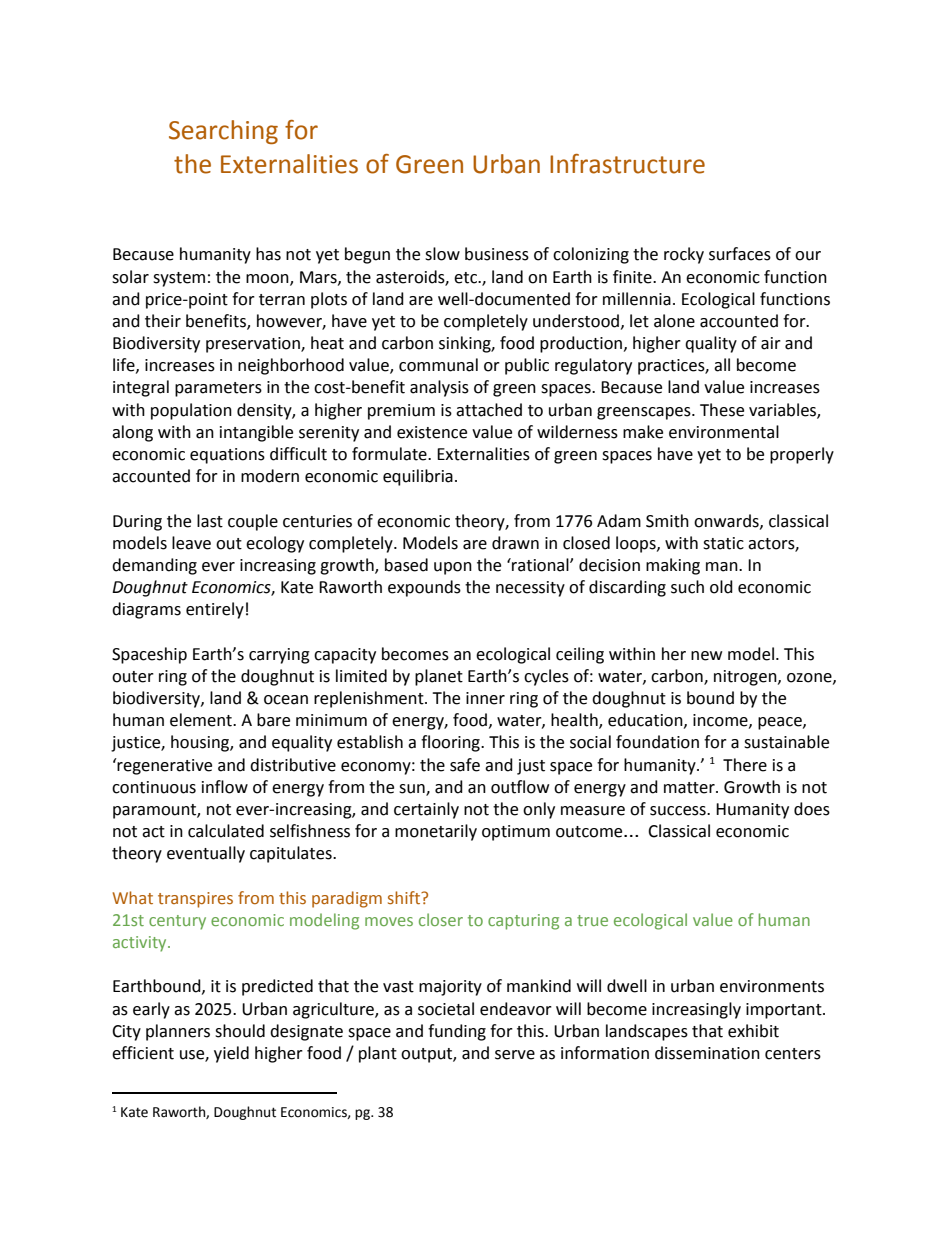  Describe the element at coordinates (497, 254) in the image. I see `business` at that location.
